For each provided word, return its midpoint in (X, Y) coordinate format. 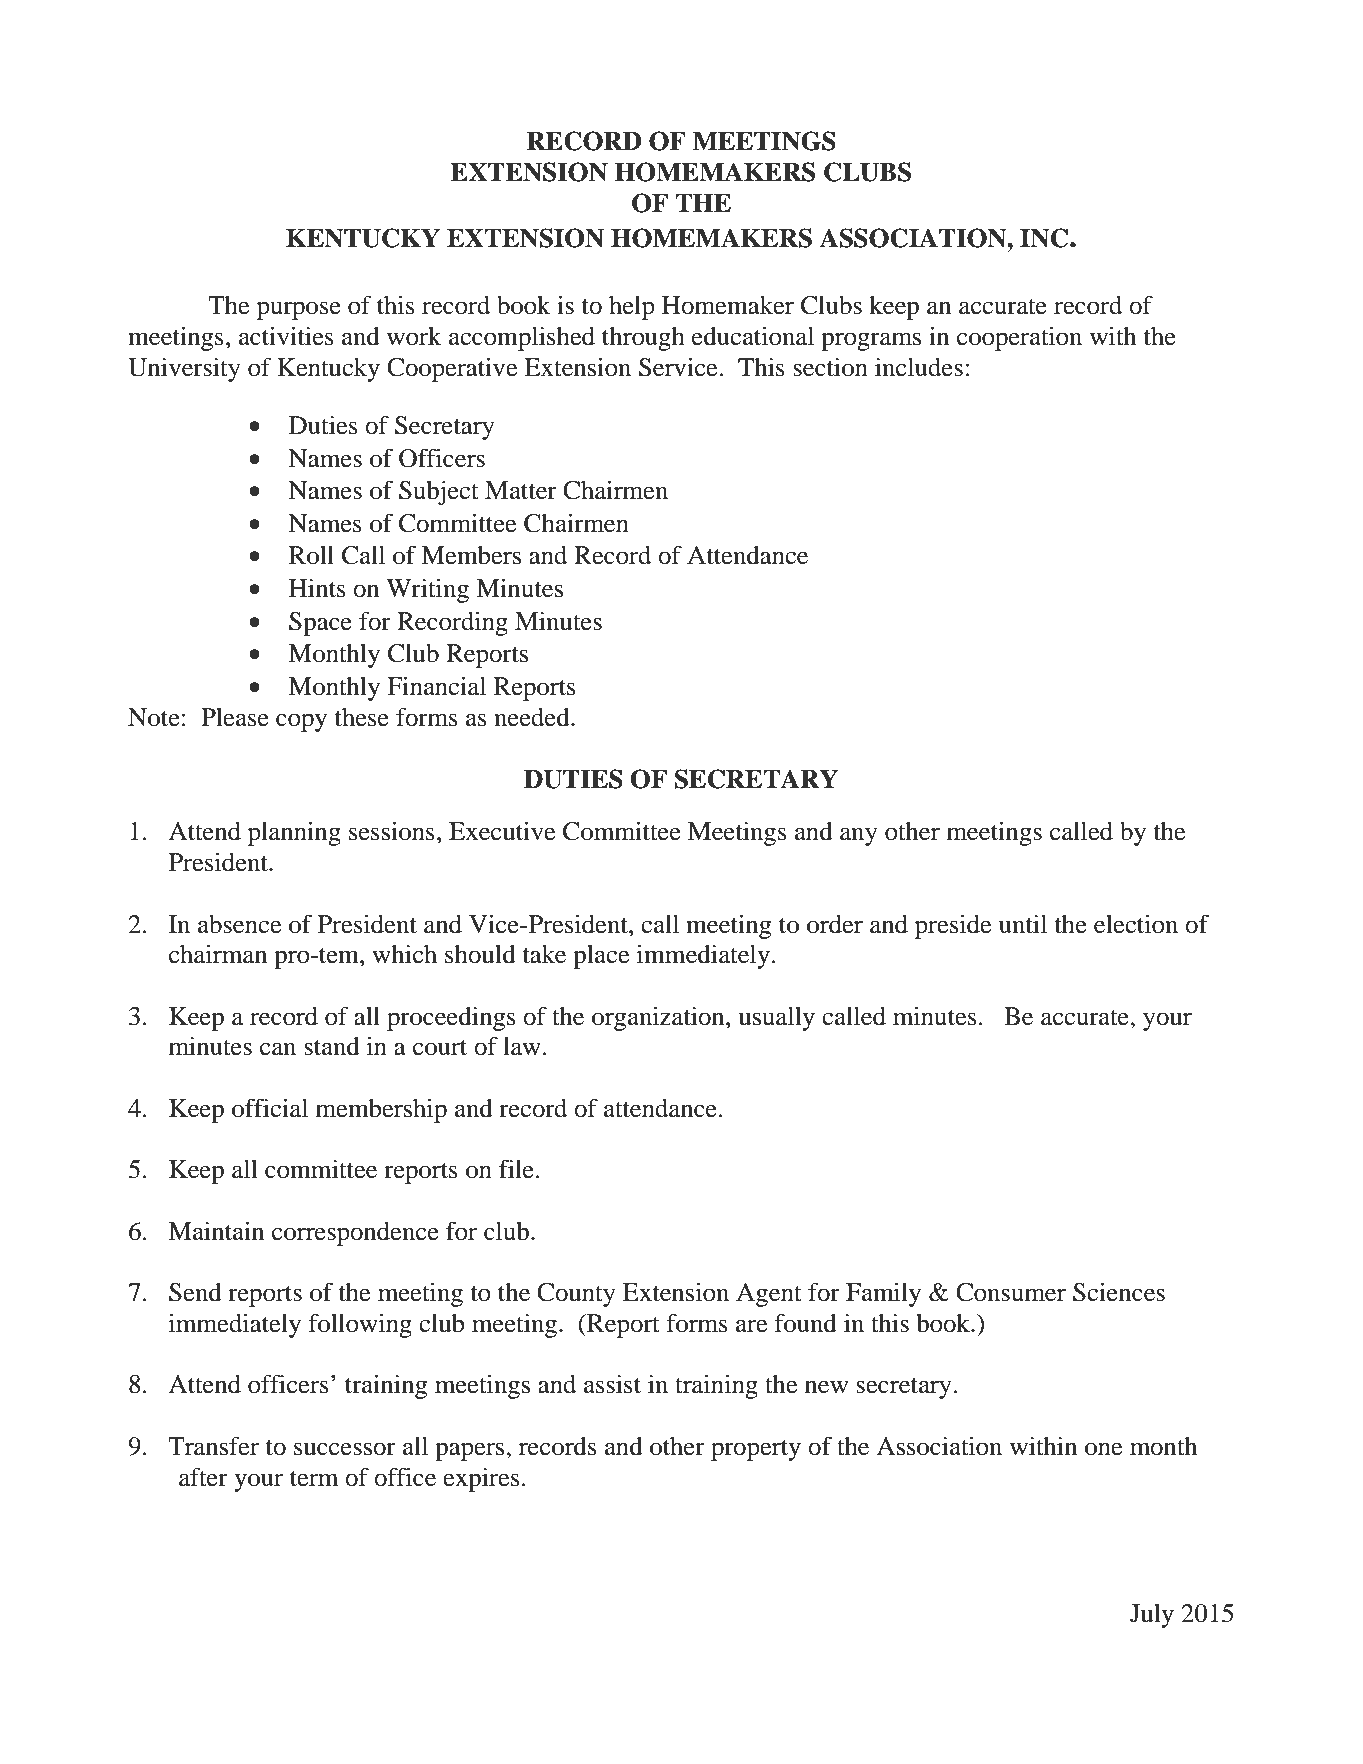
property (756, 1450)
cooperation (1019, 339)
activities (286, 336)
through (643, 339)
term (314, 1479)
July (1152, 1616)
